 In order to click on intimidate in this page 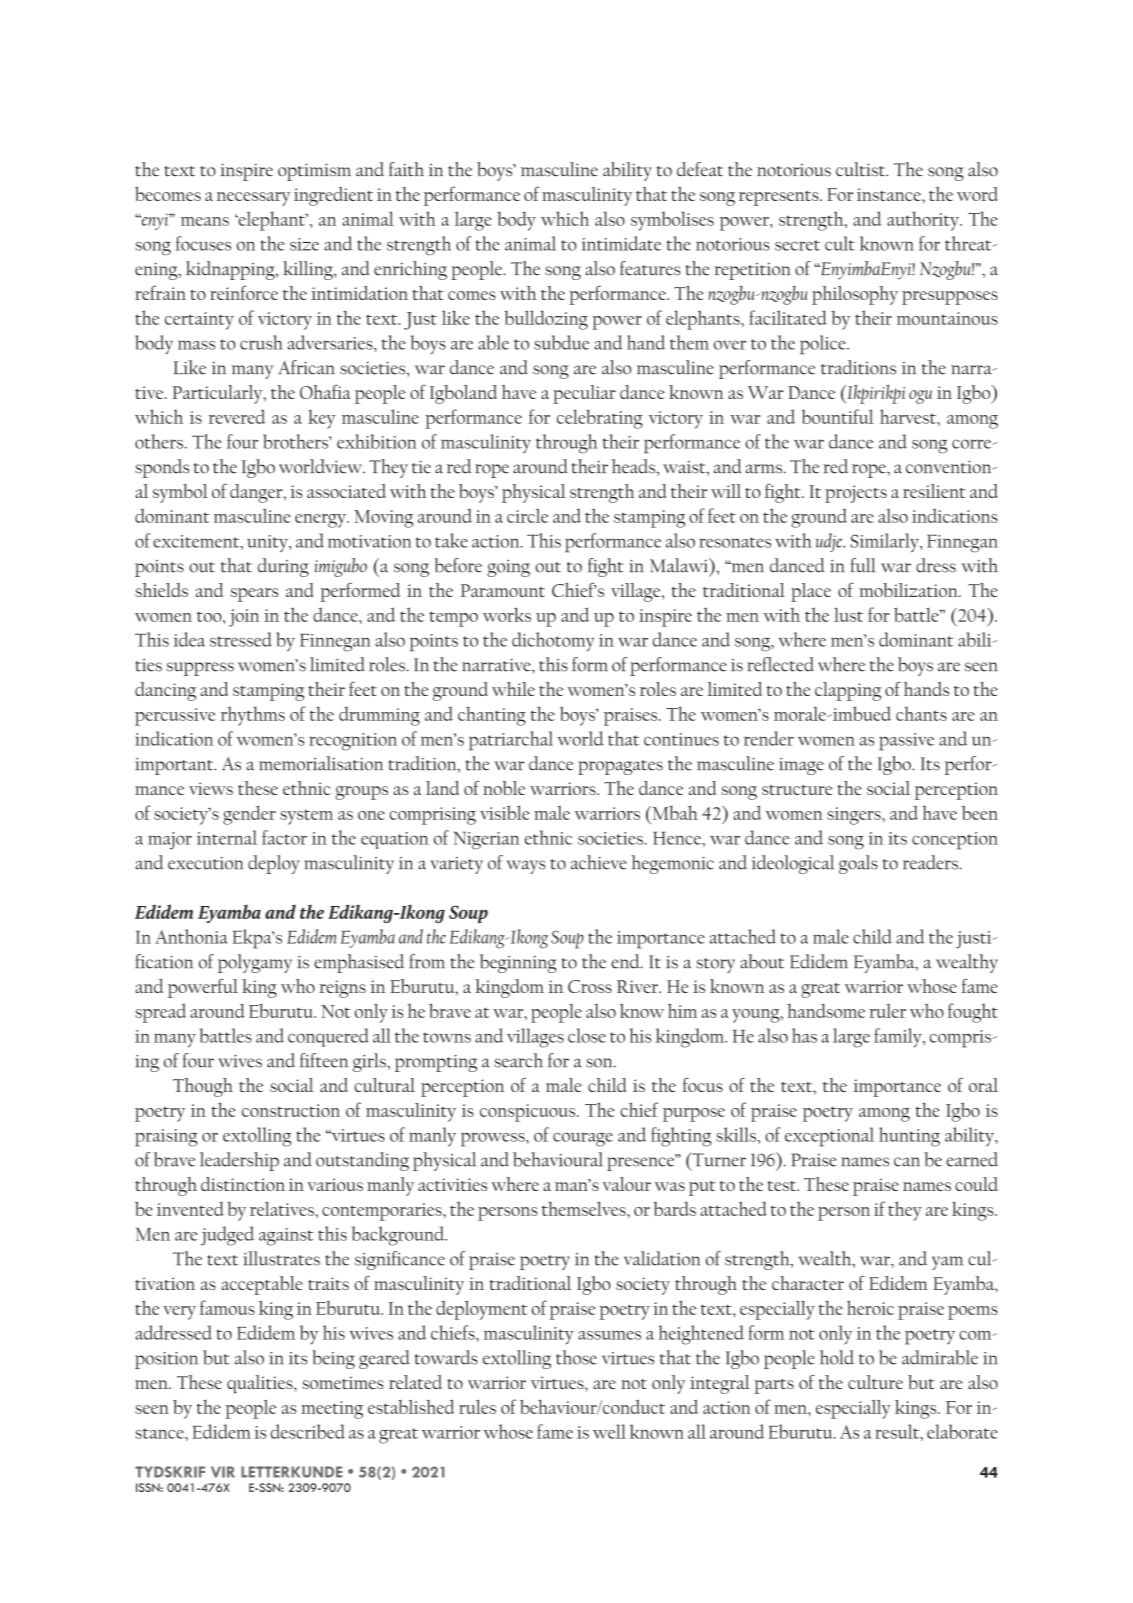, I will do `click(621, 243)`.
